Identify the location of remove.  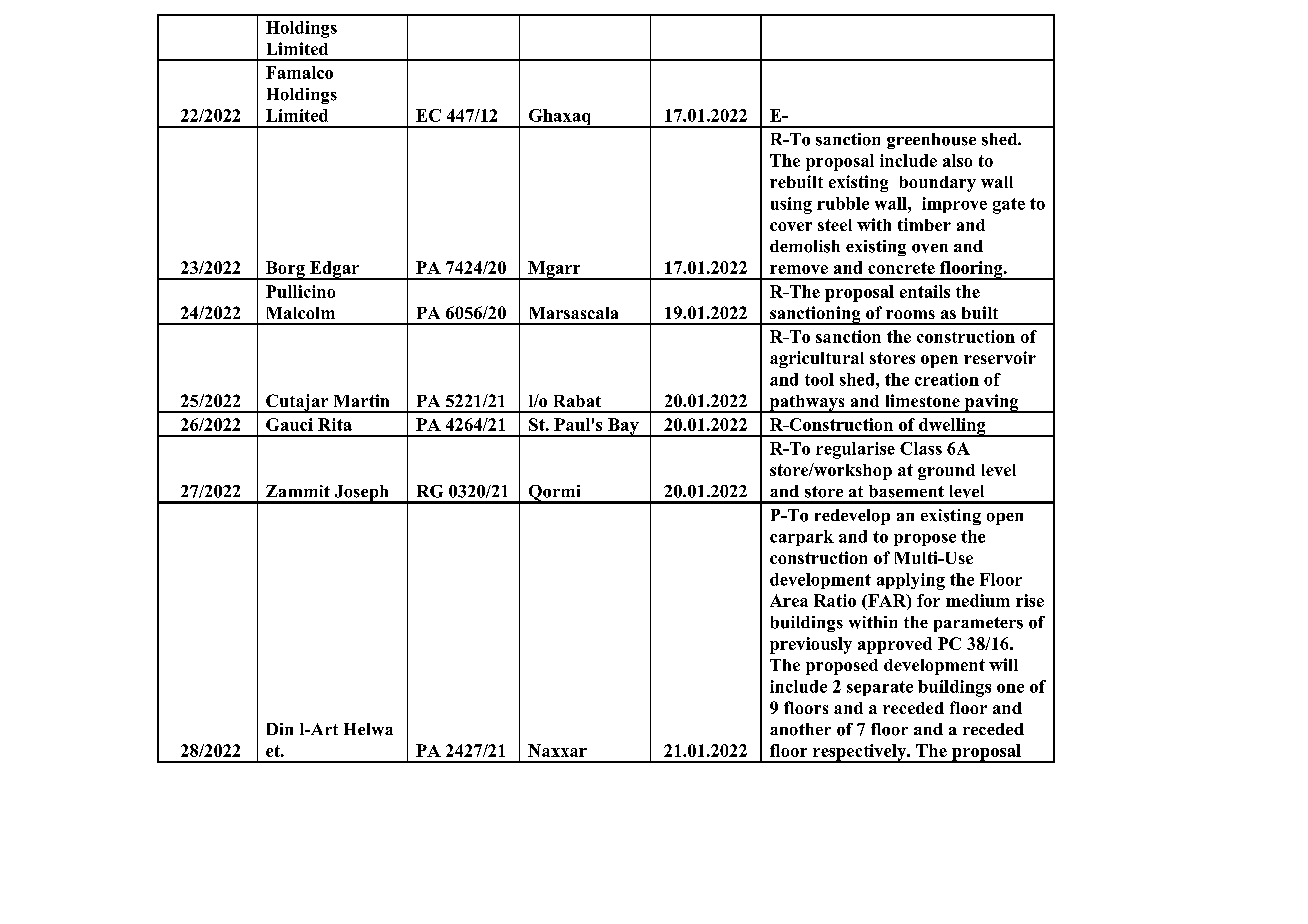
(799, 269).
